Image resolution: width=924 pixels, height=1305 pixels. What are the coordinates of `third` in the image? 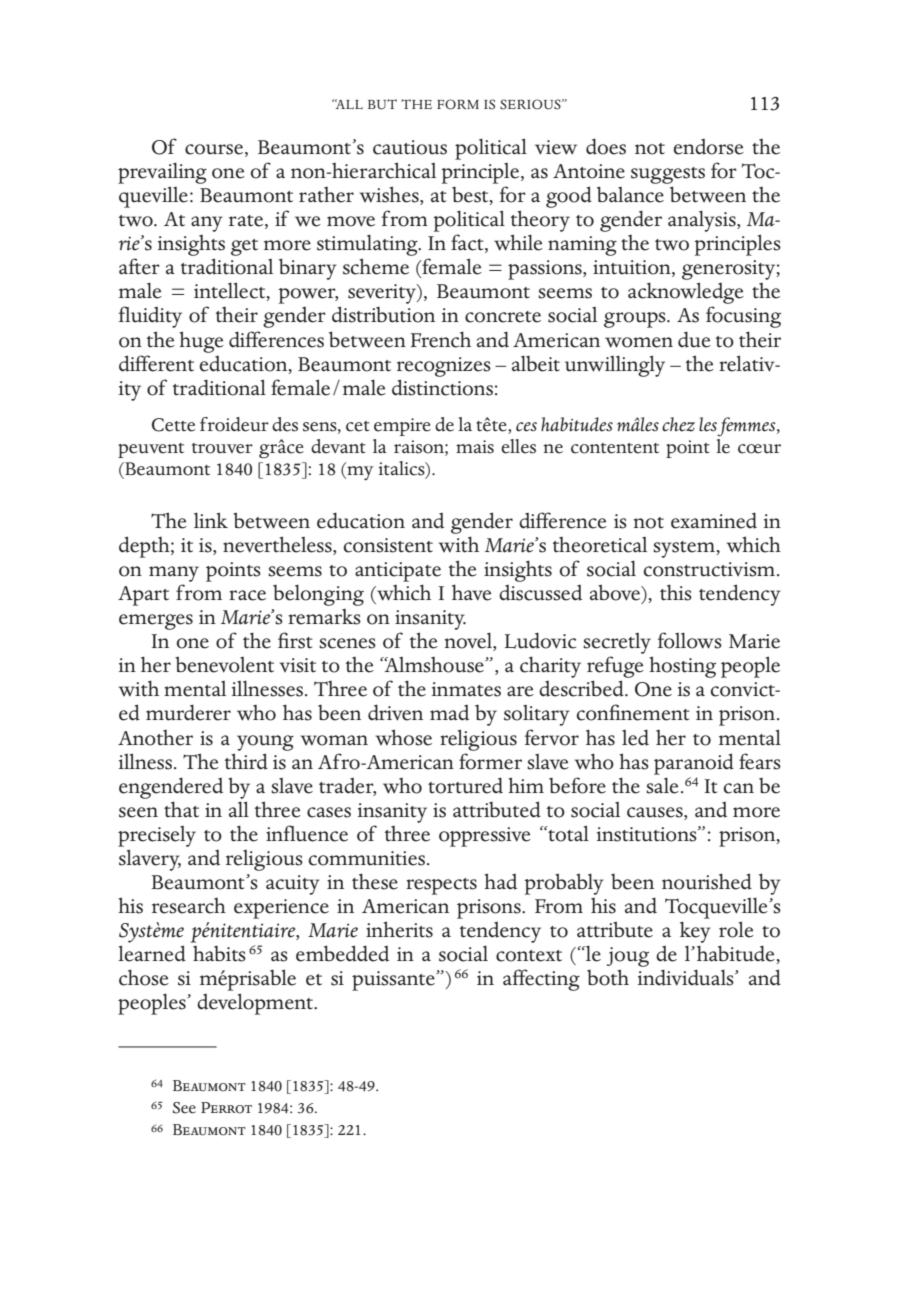 It's located at (246, 761).
